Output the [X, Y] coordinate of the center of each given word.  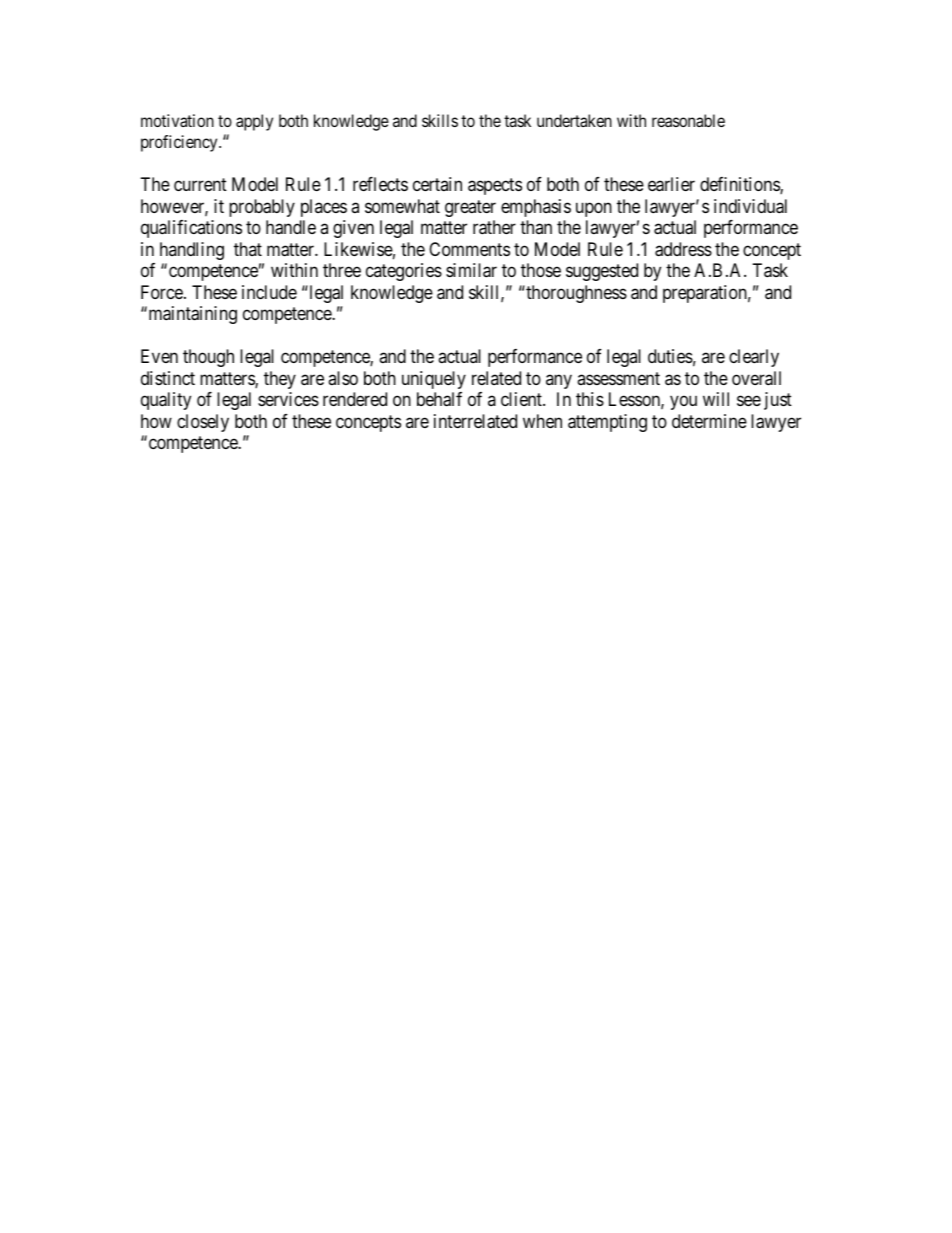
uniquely [434, 380]
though [208, 358]
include [269, 292]
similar [471, 270]
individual [750, 206]
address [683, 249]
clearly [754, 358]
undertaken [574, 120]
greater [470, 208]
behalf [439, 399]
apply [254, 122]
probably [262, 208]
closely [203, 423]
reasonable [688, 120]
